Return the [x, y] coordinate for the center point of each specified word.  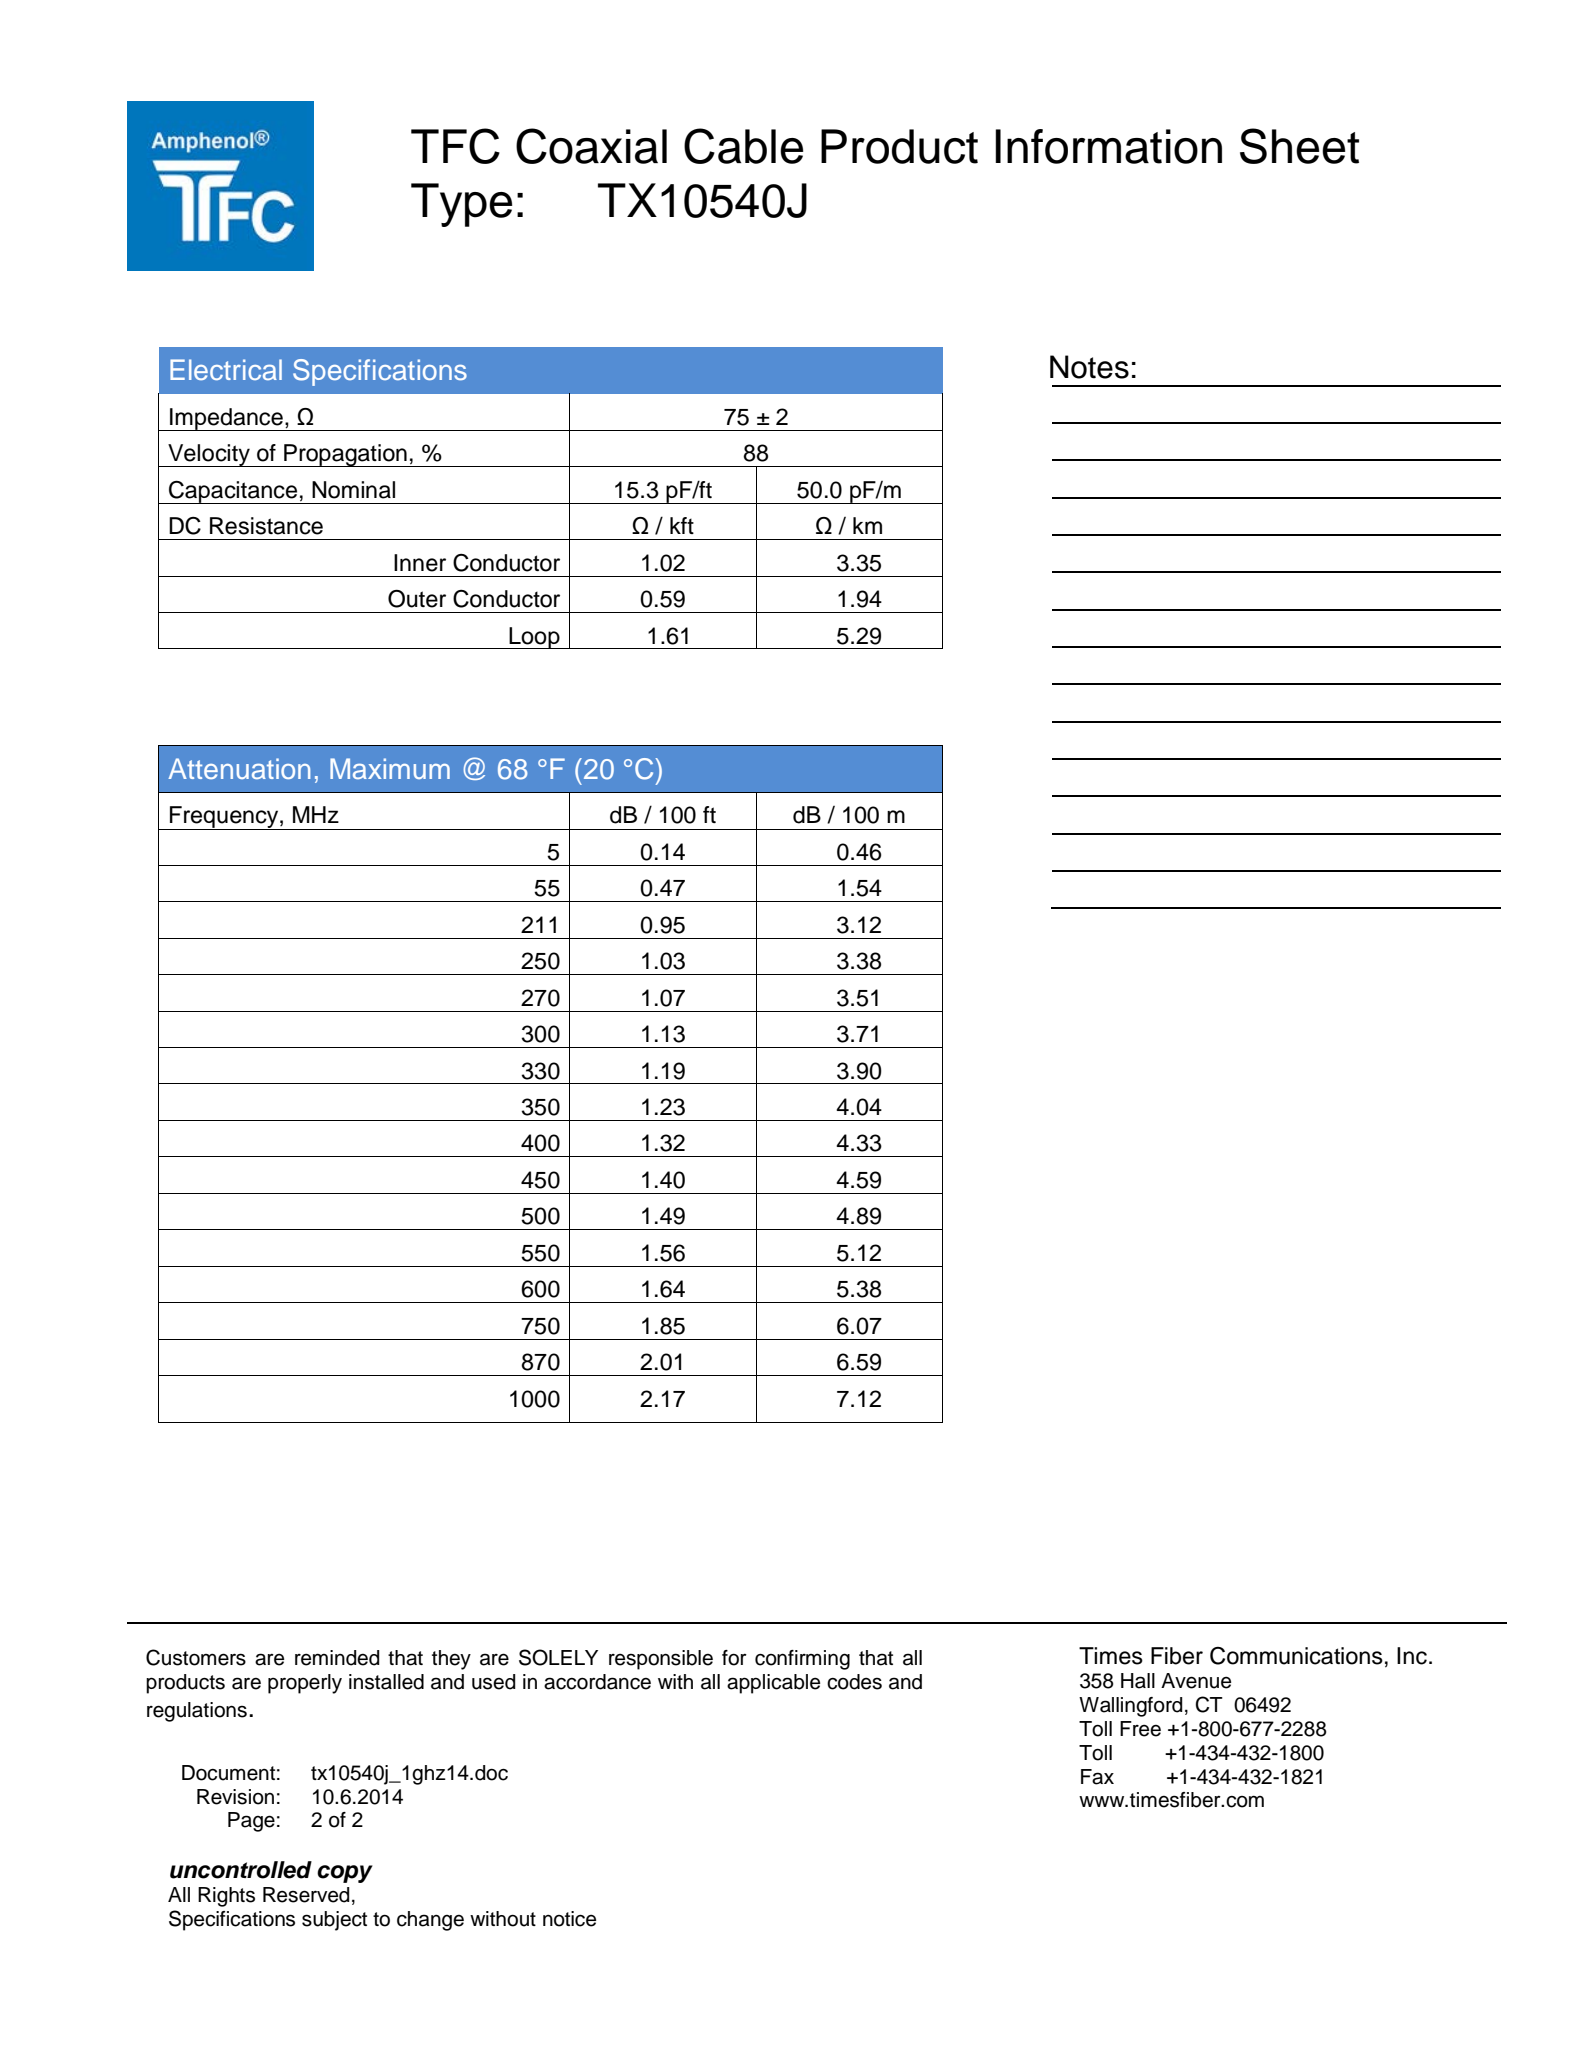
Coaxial [591, 146]
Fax [1097, 1777]
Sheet [1299, 146]
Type [461, 205]
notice [569, 1919]
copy [345, 1874]
